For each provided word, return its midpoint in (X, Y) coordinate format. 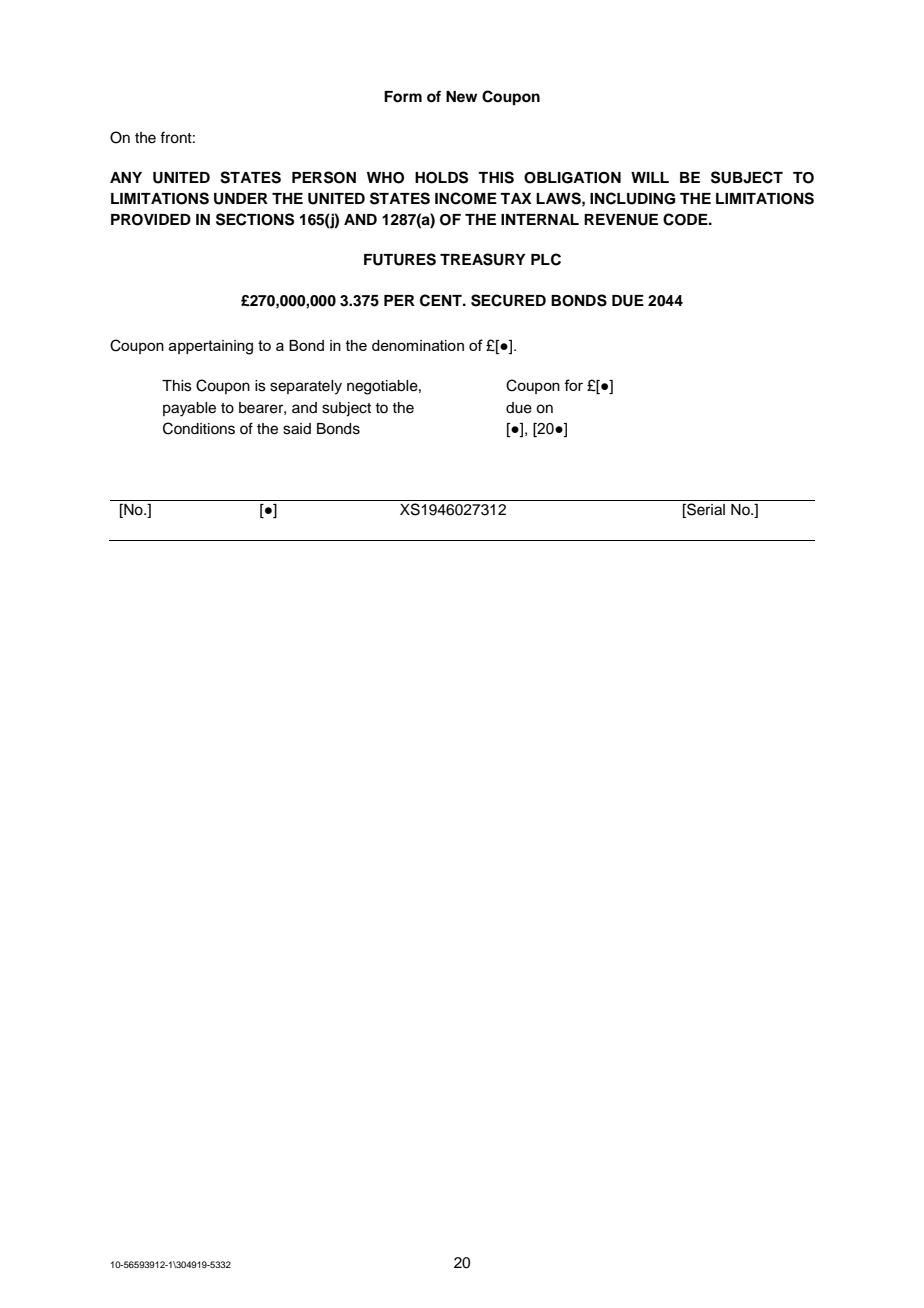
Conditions (199, 428)
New (461, 96)
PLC (546, 259)
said (297, 429)
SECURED (508, 300)
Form (403, 97)
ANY (126, 177)
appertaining (211, 347)
